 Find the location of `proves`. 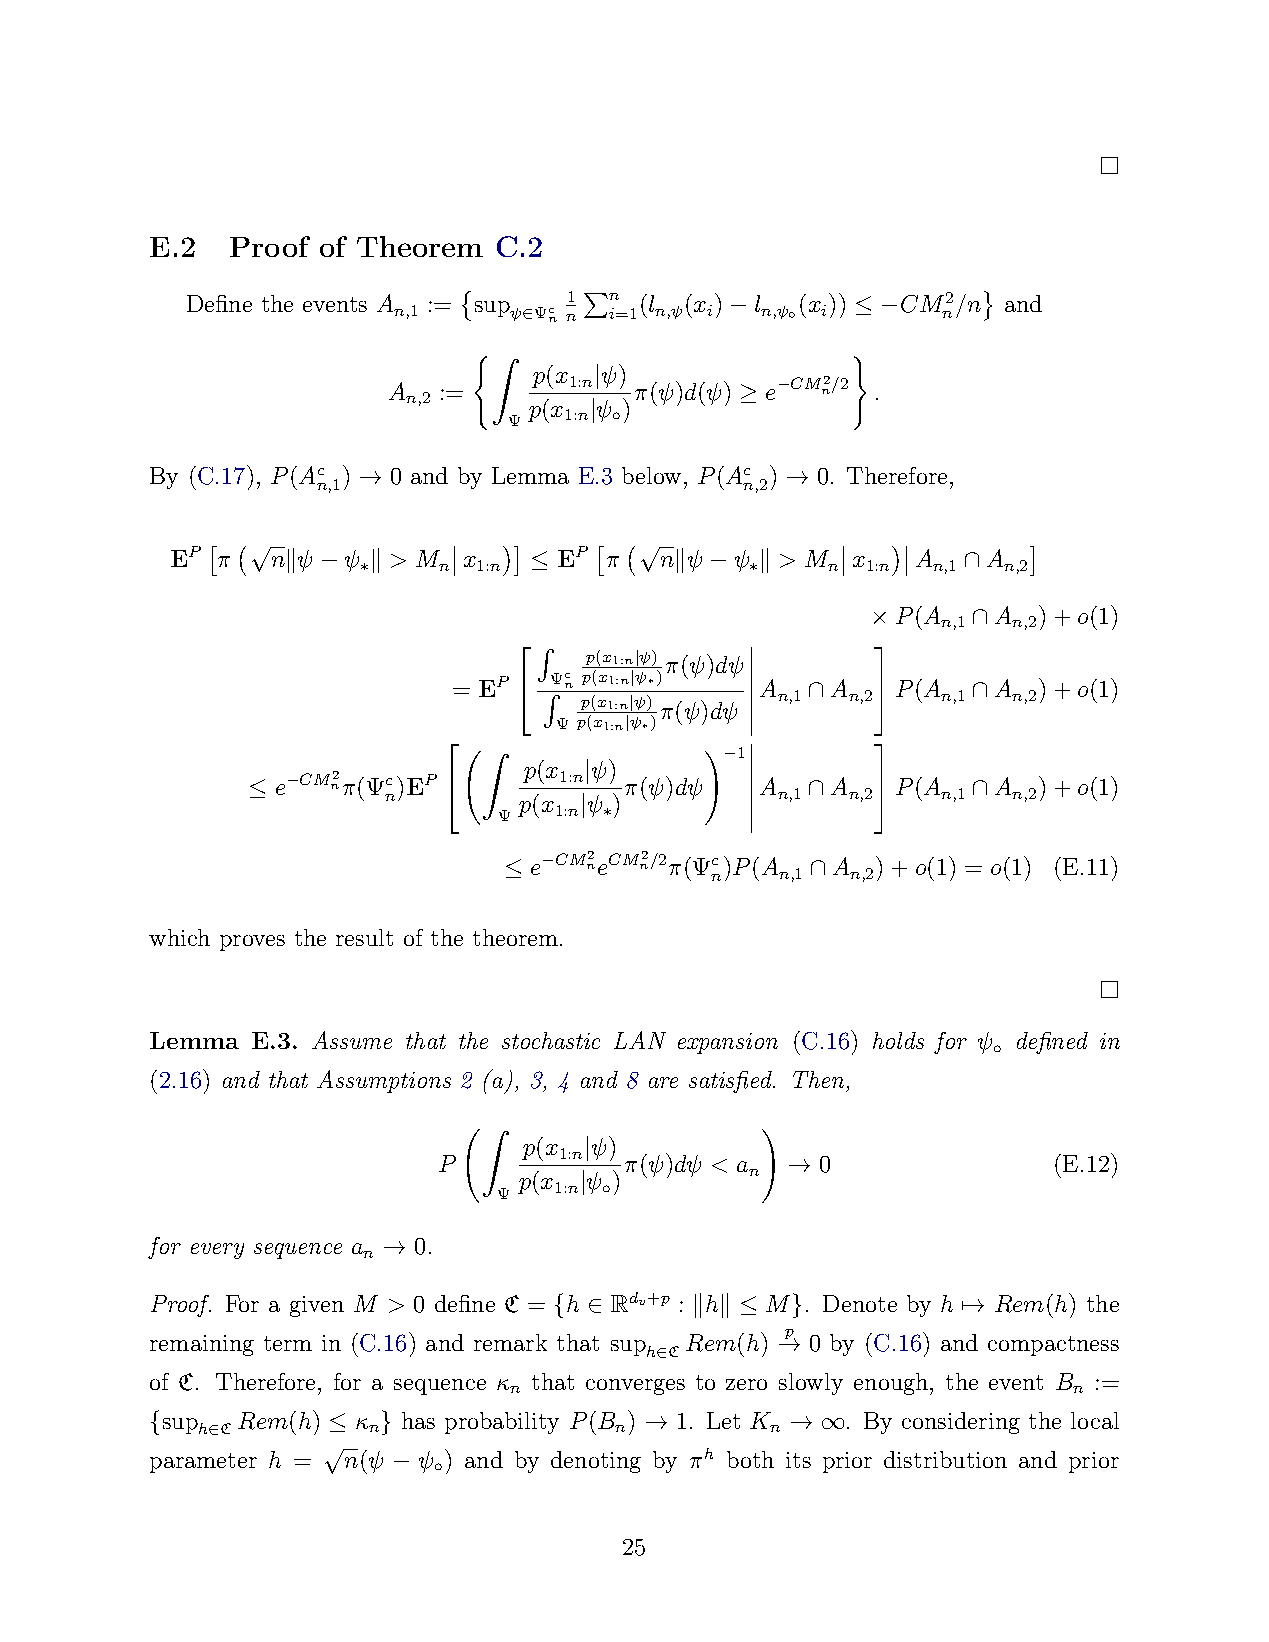

proves is located at coordinates (252, 943).
